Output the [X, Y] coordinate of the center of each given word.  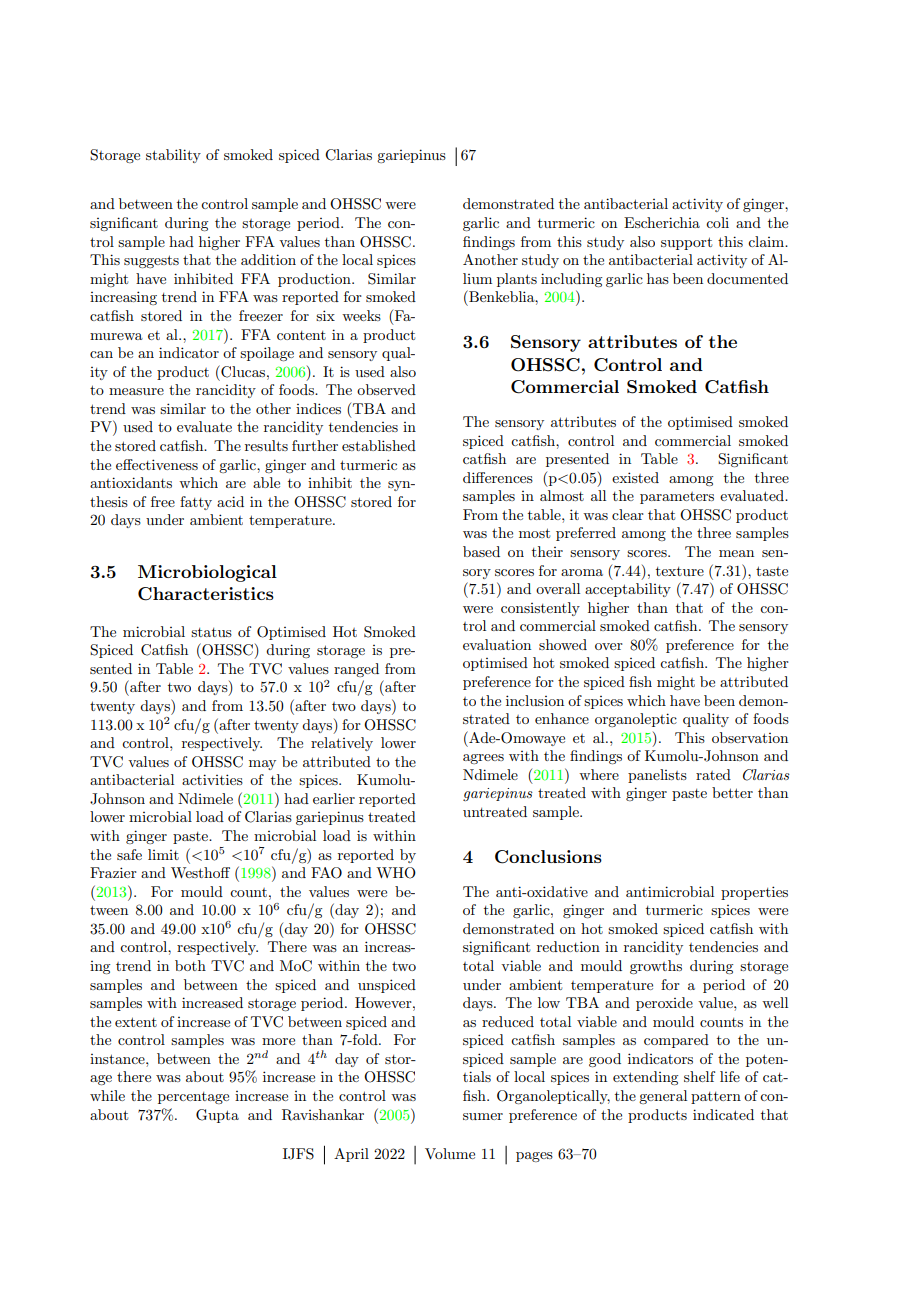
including [571, 280]
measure [136, 391]
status [211, 632]
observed [386, 389]
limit [163, 854]
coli [717, 222]
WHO [396, 873]
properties [754, 893]
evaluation [497, 644]
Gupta [217, 1116]
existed [635, 477]
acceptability [628, 590]
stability [173, 156]
